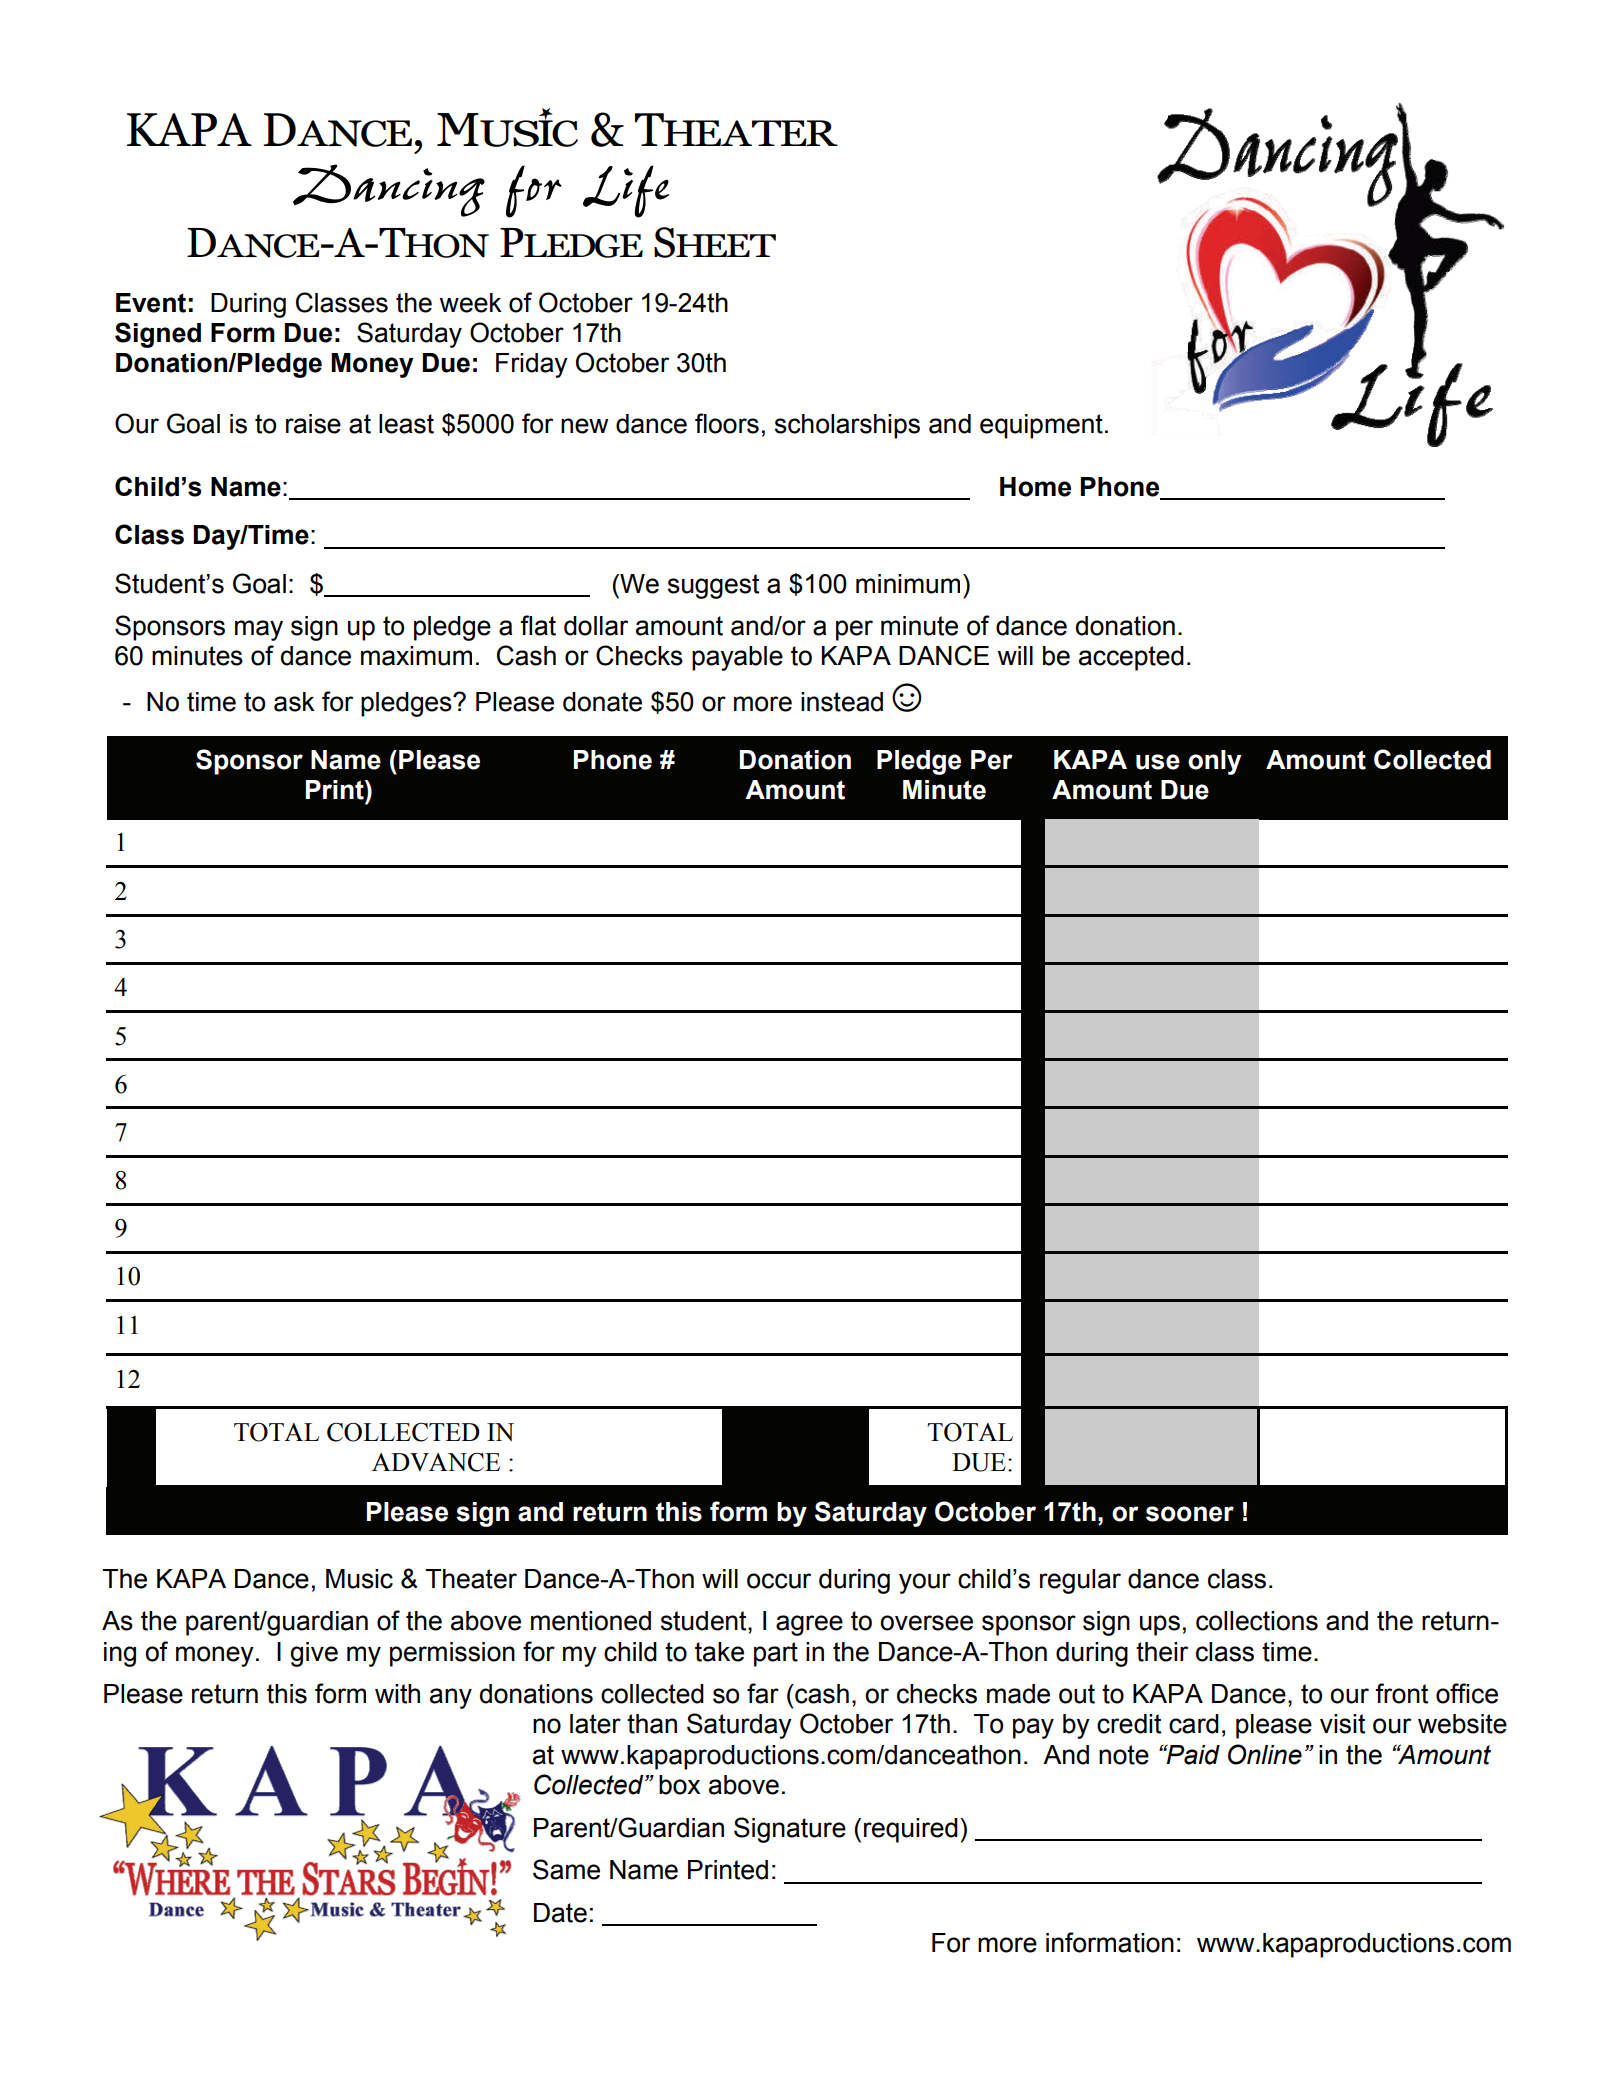 The width and height of the screenshot is (1615, 2090). What do you see at coordinates (389, 190) in the screenshot?
I see `Dancing` at bounding box center [389, 190].
